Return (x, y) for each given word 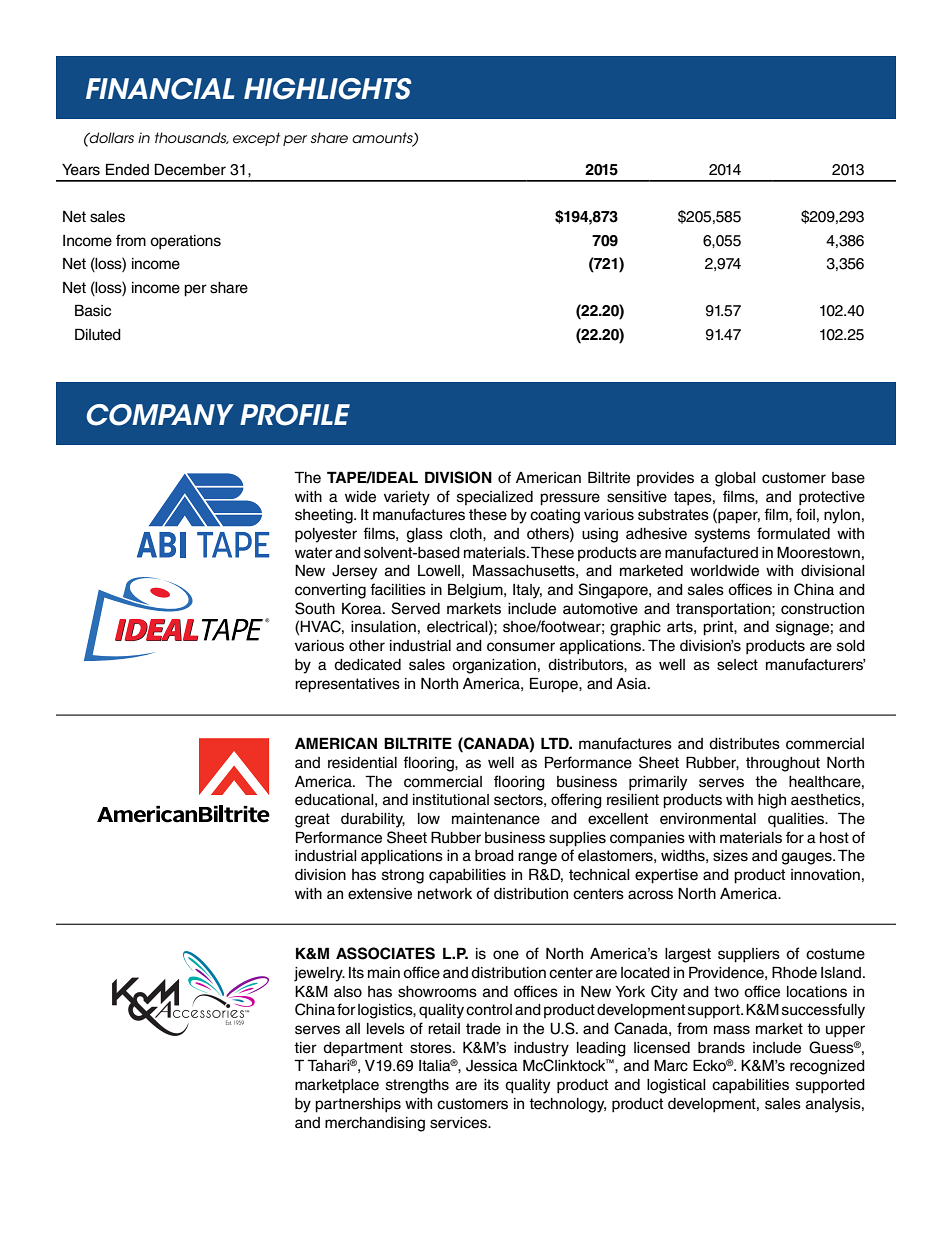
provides (665, 479)
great (312, 820)
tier (305, 1048)
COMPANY (160, 415)
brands (721, 1048)
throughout (783, 764)
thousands (192, 138)
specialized (495, 498)
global (735, 479)
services (460, 1123)
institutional (451, 800)
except (257, 139)
